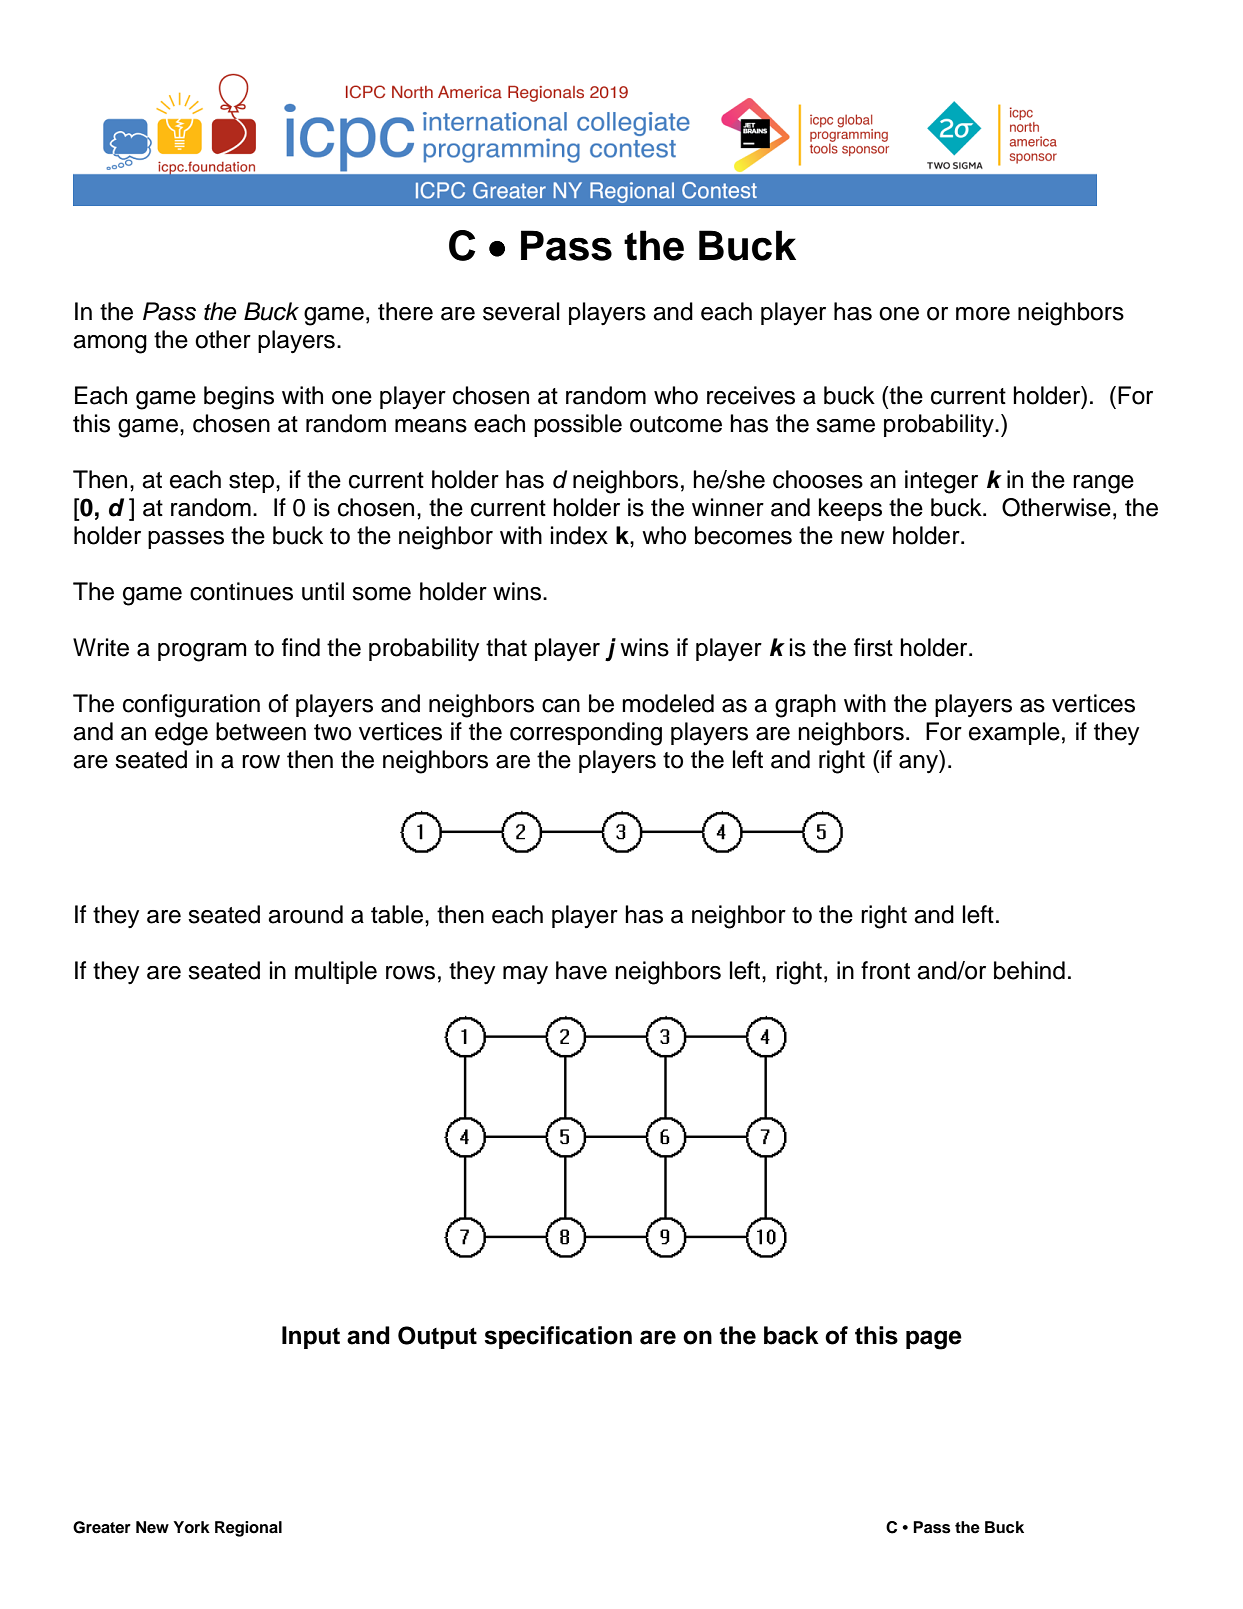  Describe the element at coordinates (261, 731) in the screenshot. I see `between` at that location.
